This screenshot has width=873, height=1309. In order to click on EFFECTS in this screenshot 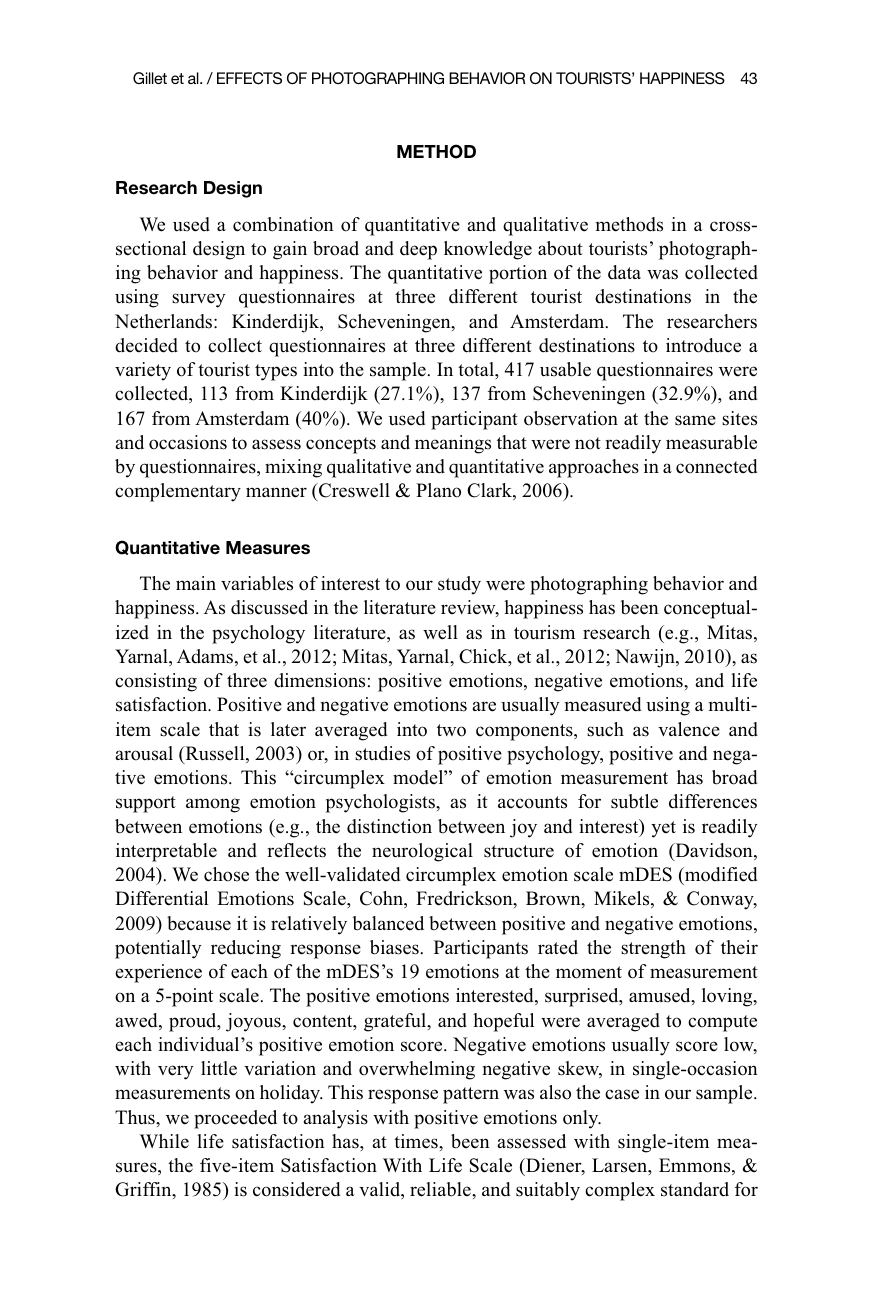, I will do `click(249, 78)`.
